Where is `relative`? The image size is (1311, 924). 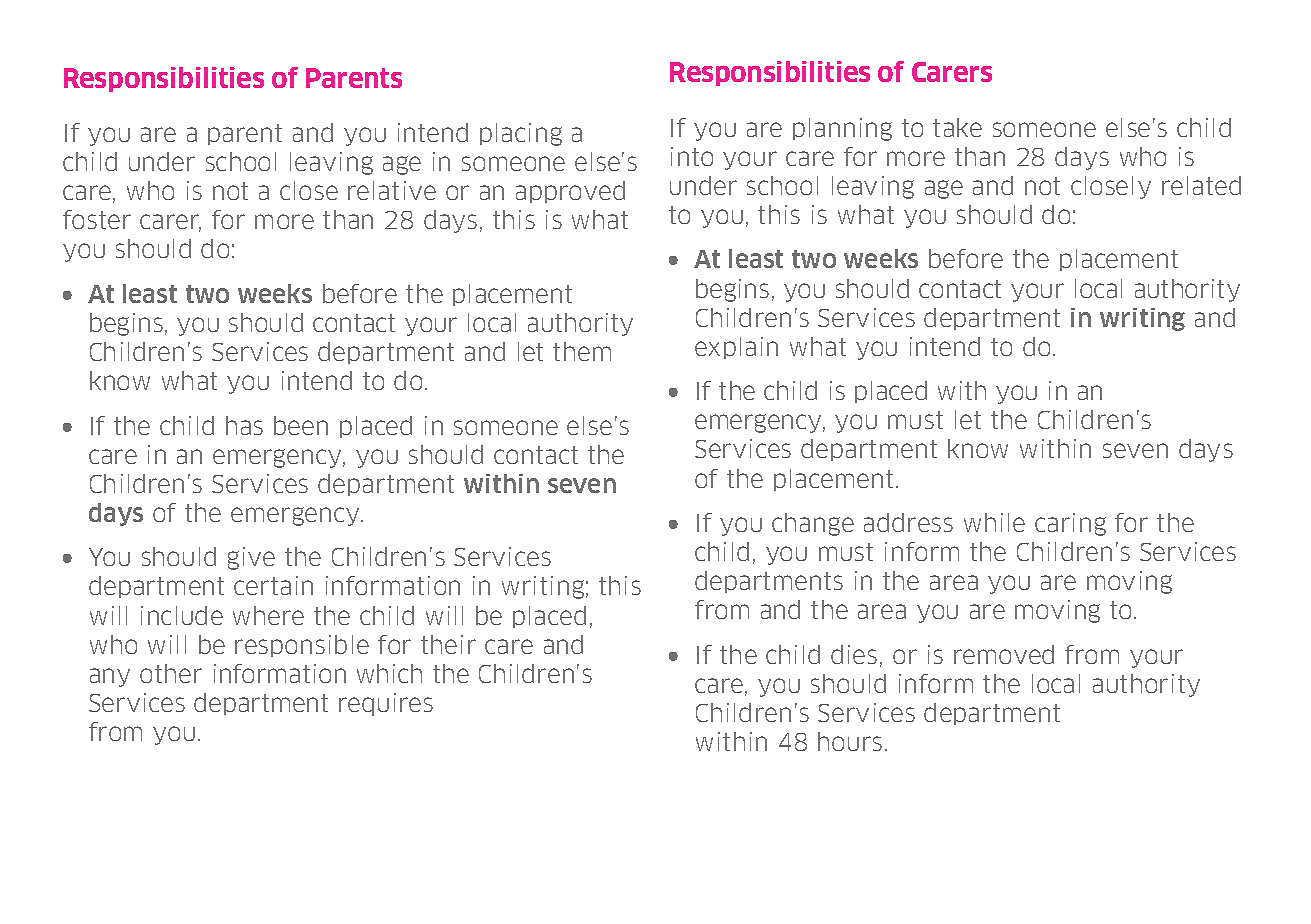 relative is located at coordinates (392, 190).
